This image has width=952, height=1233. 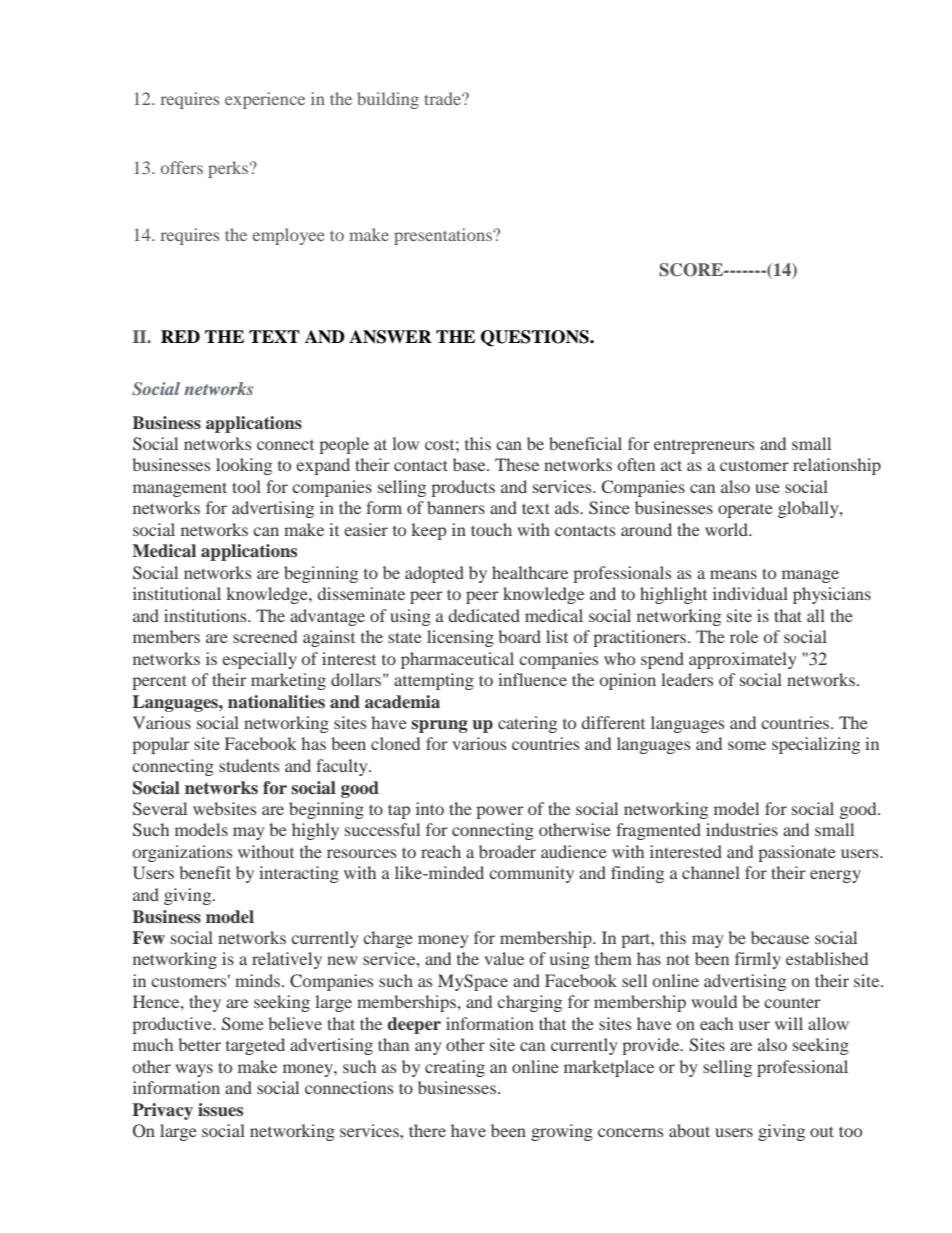 What do you see at coordinates (750, 593) in the image?
I see `individual` at bounding box center [750, 593].
